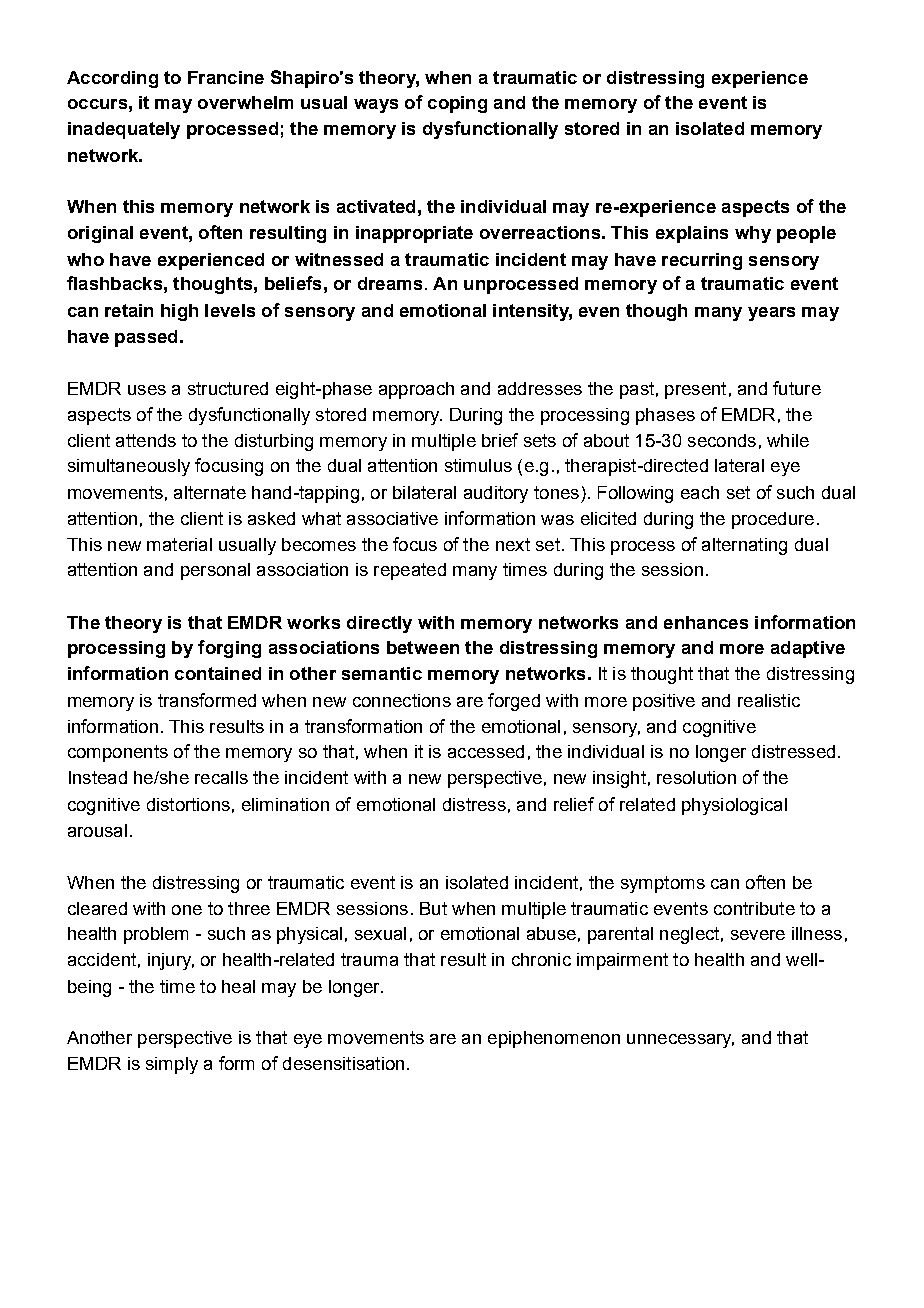 This screenshot has width=924, height=1308. What do you see at coordinates (771, 314) in the screenshot?
I see `years` at bounding box center [771, 314].
